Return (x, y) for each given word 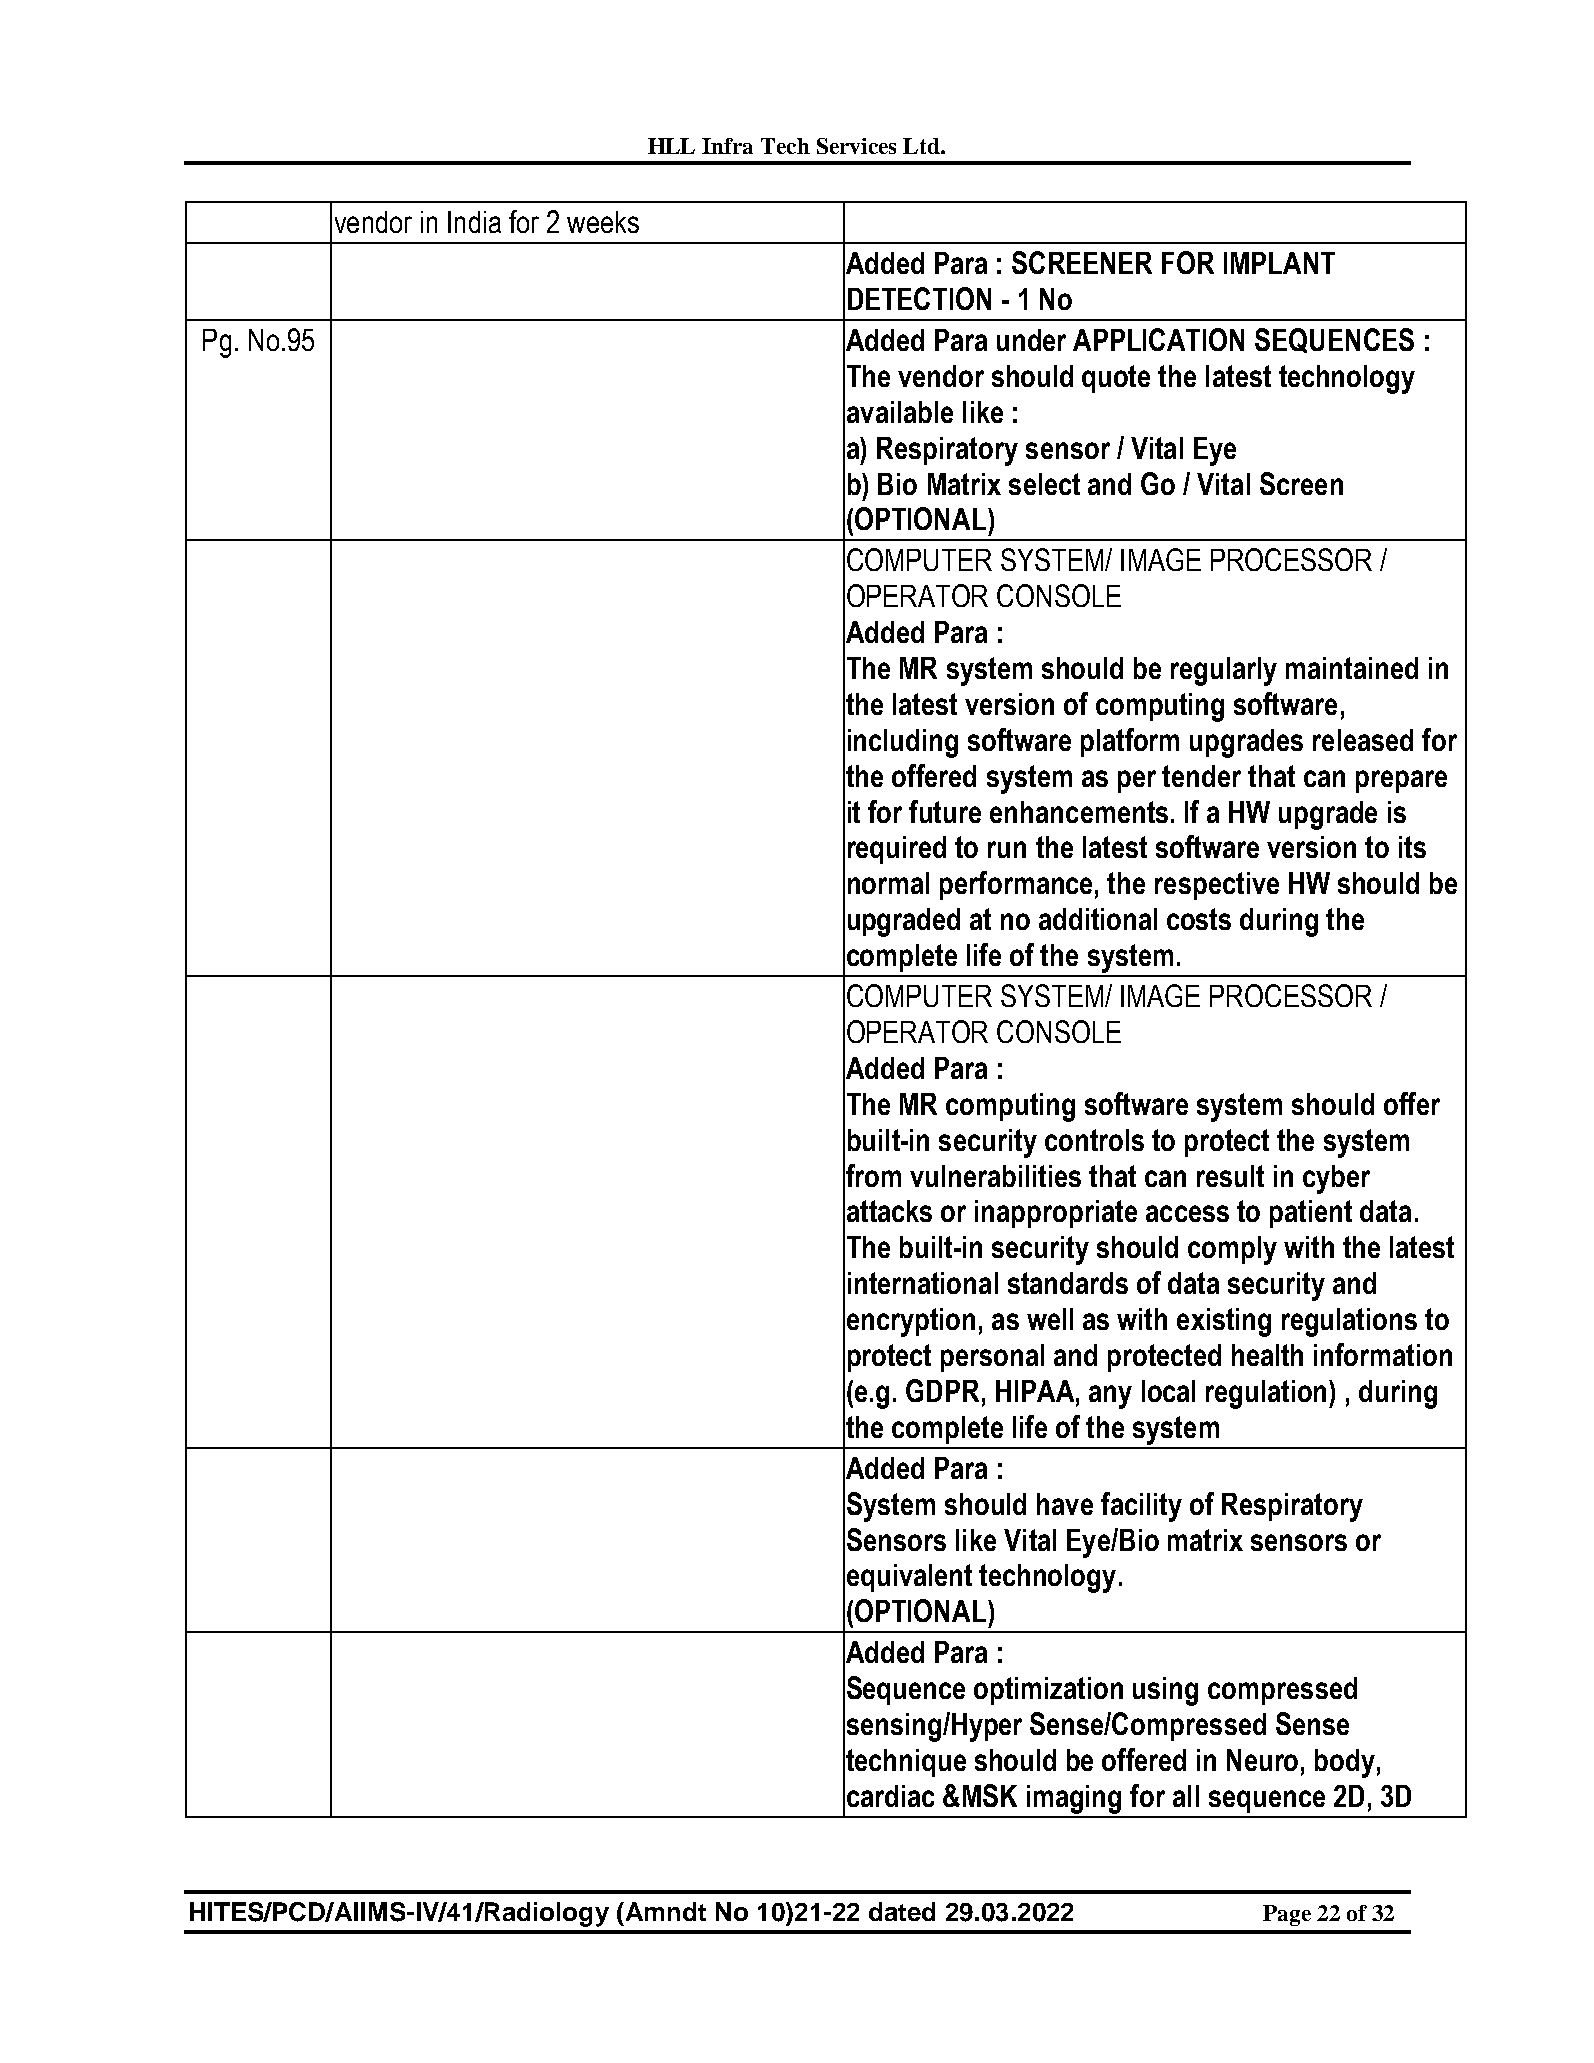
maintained (1352, 668)
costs (1199, 919)
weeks (603, 222)
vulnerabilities (995, 1176)
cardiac (890, 1796)
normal (888, 883)
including (903, 743)
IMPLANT (1279, 263)
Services (856, 146)
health (1267, 1355)
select (1044, 484)
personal (992, 1358)
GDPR (942, 1390)
